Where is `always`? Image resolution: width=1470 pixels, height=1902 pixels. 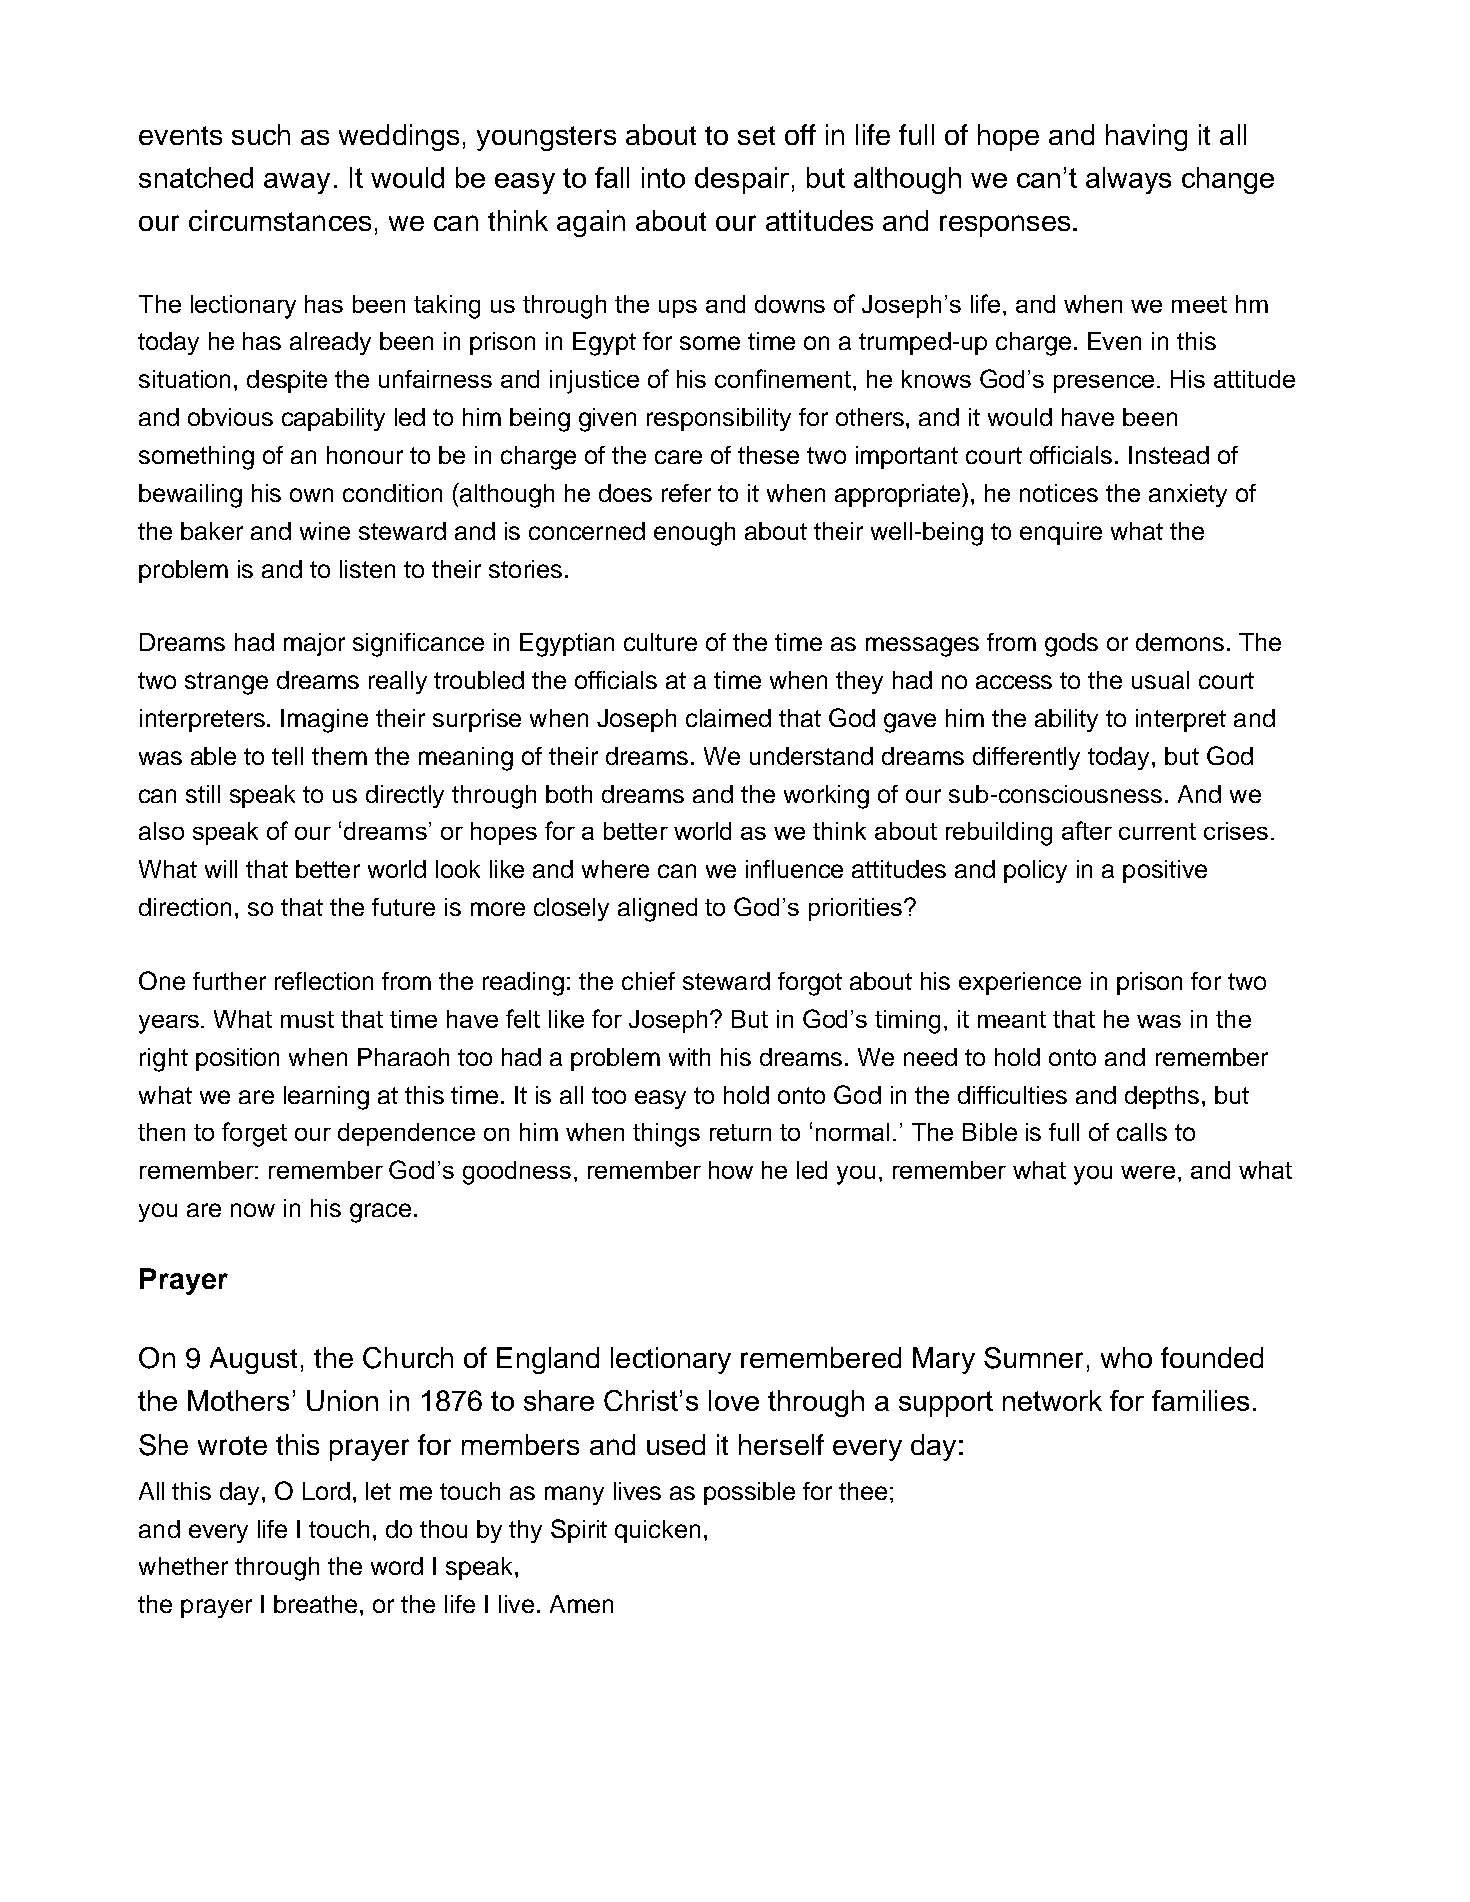 always is located at coordinates (1128, 180).
